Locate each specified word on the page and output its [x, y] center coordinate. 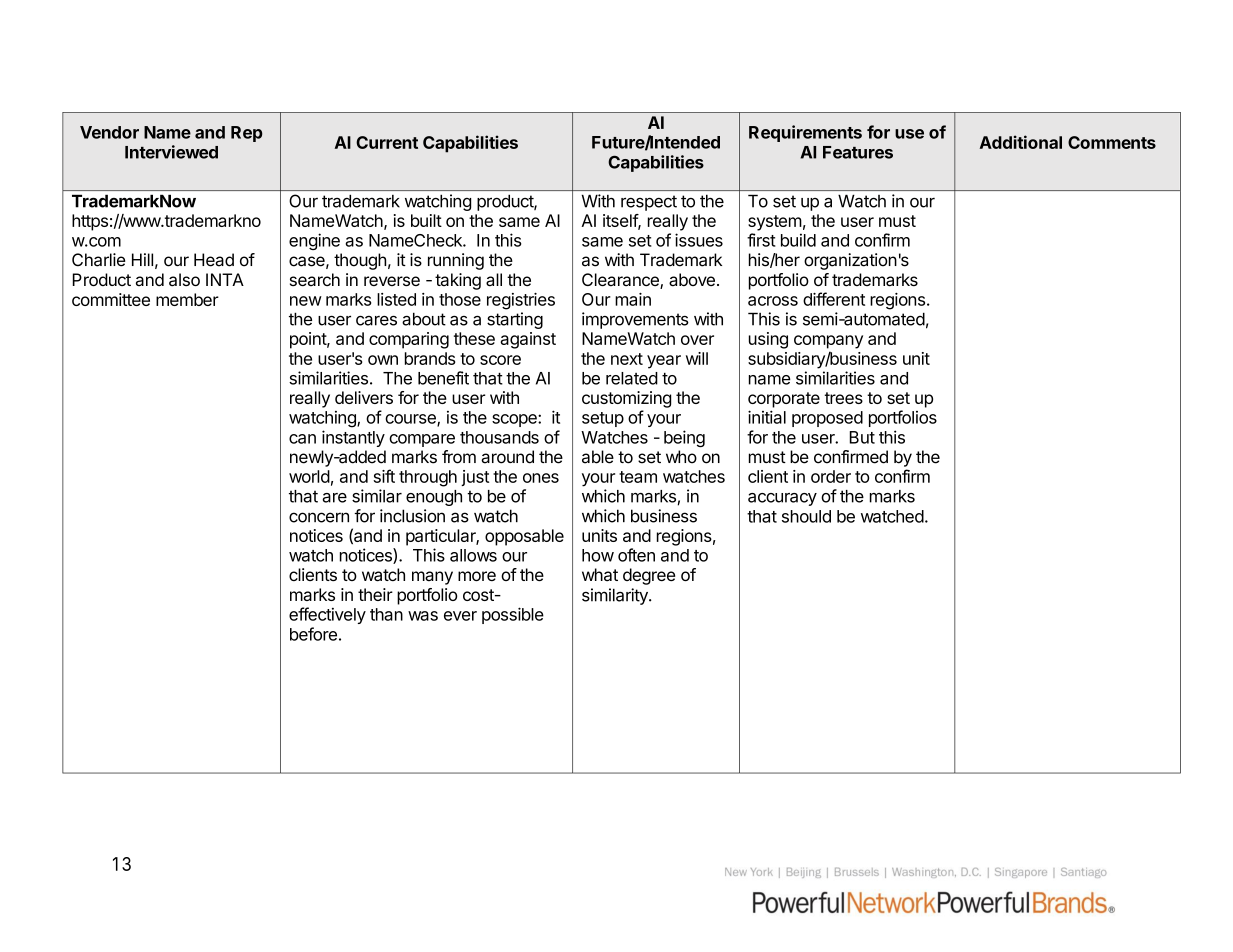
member [187, 299]
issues [699, 240]
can [302, 439]
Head [214, 260]
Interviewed [171, 152]
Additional [1021, 142]
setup [603, 419]
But [862, 437]
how [598, 555]
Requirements [805, 133]
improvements [635, 320]
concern [319, 517]
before [313, 634]
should [806, 516]
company [828, 342]
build [798, 240]
